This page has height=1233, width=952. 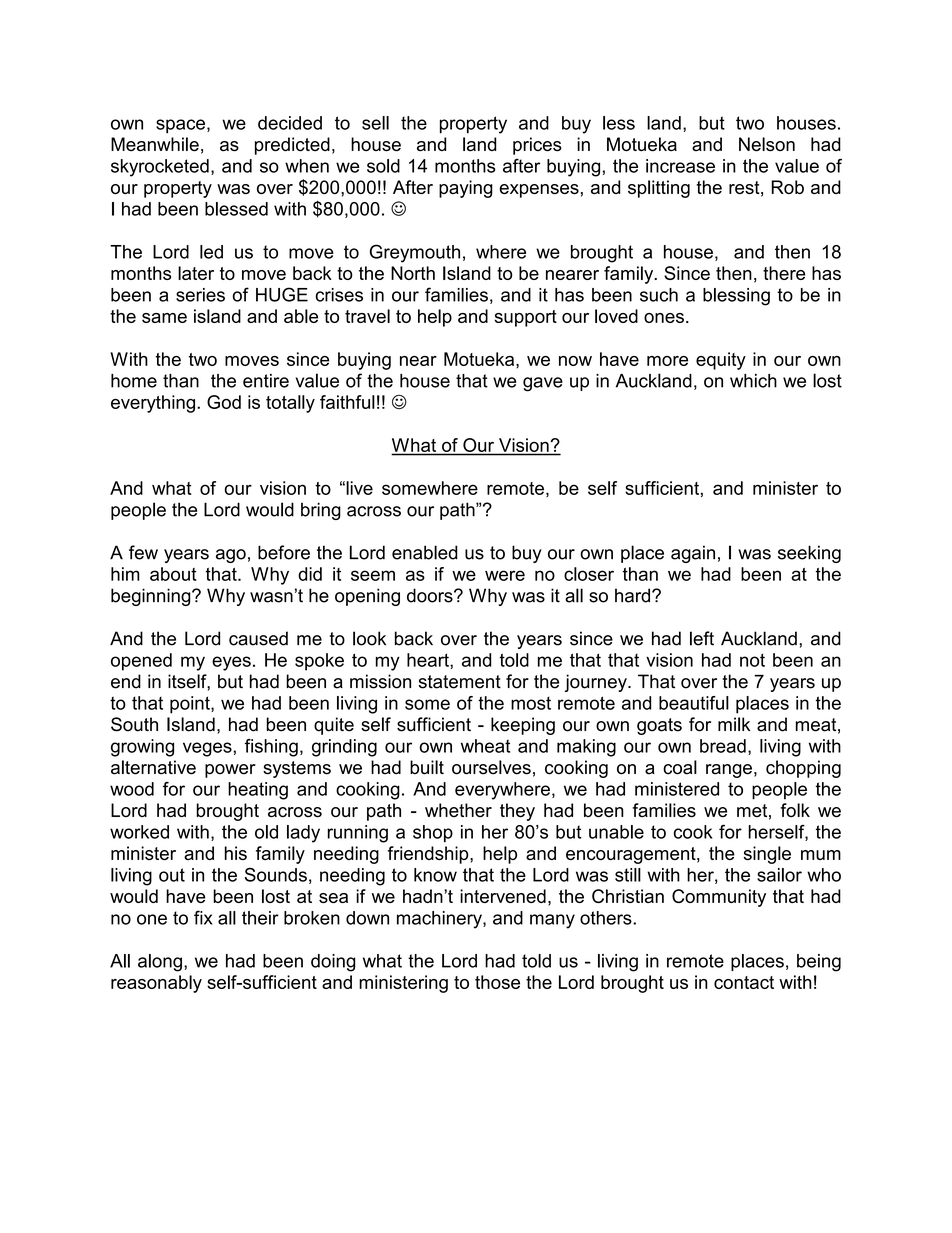 I want to click on whether, so click(x=458, y=810).
